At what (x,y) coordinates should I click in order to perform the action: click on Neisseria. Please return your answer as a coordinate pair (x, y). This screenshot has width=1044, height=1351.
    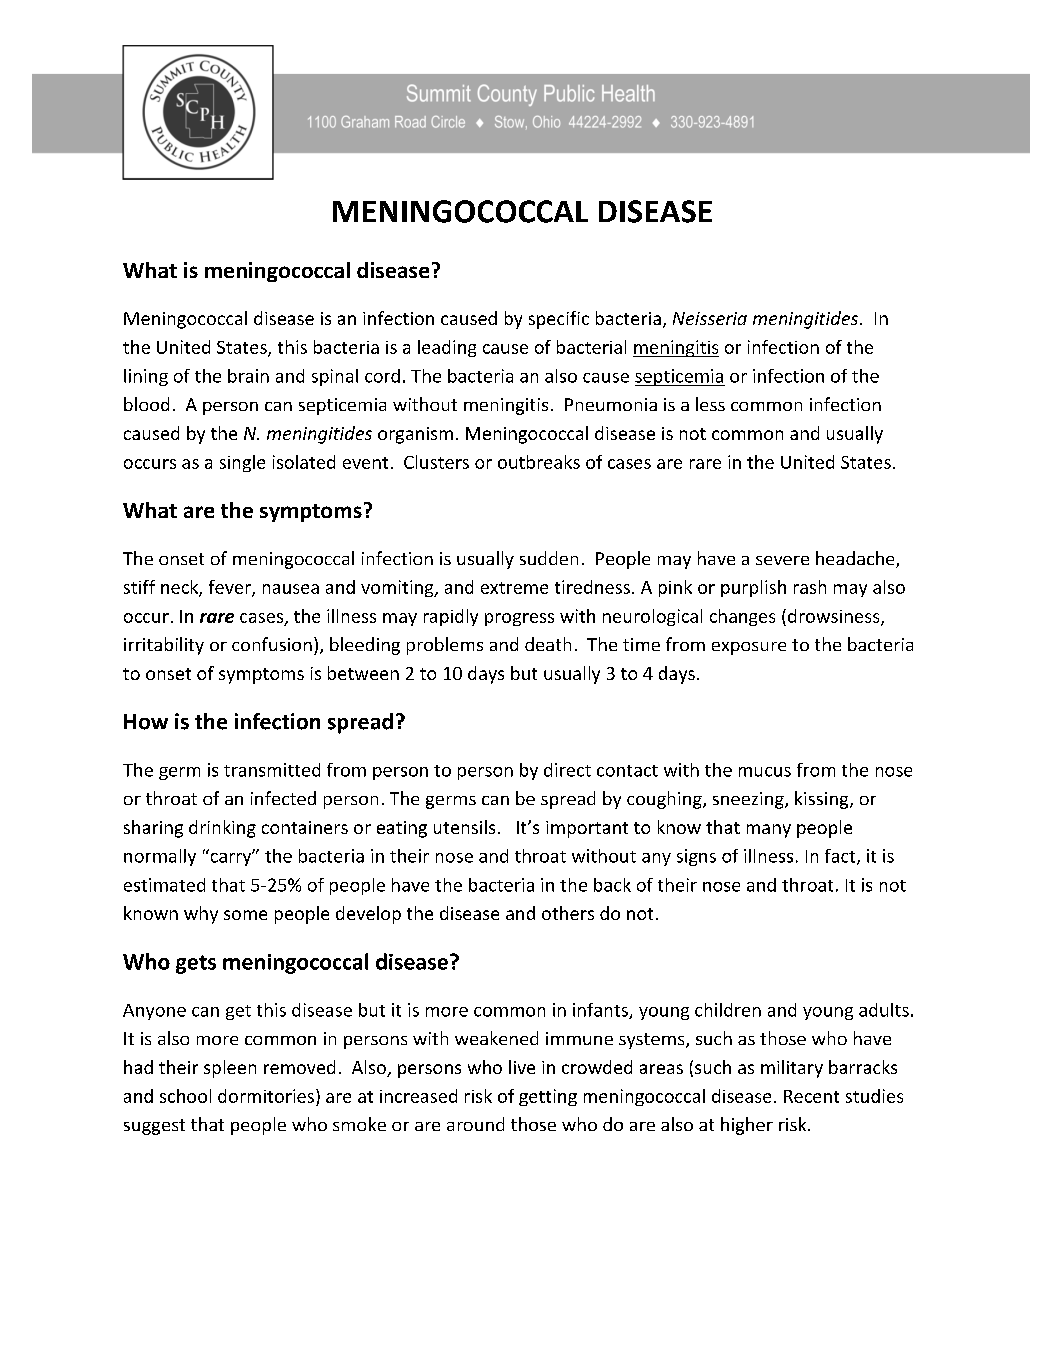
    Looking at the image, I should click on (710, 318).
